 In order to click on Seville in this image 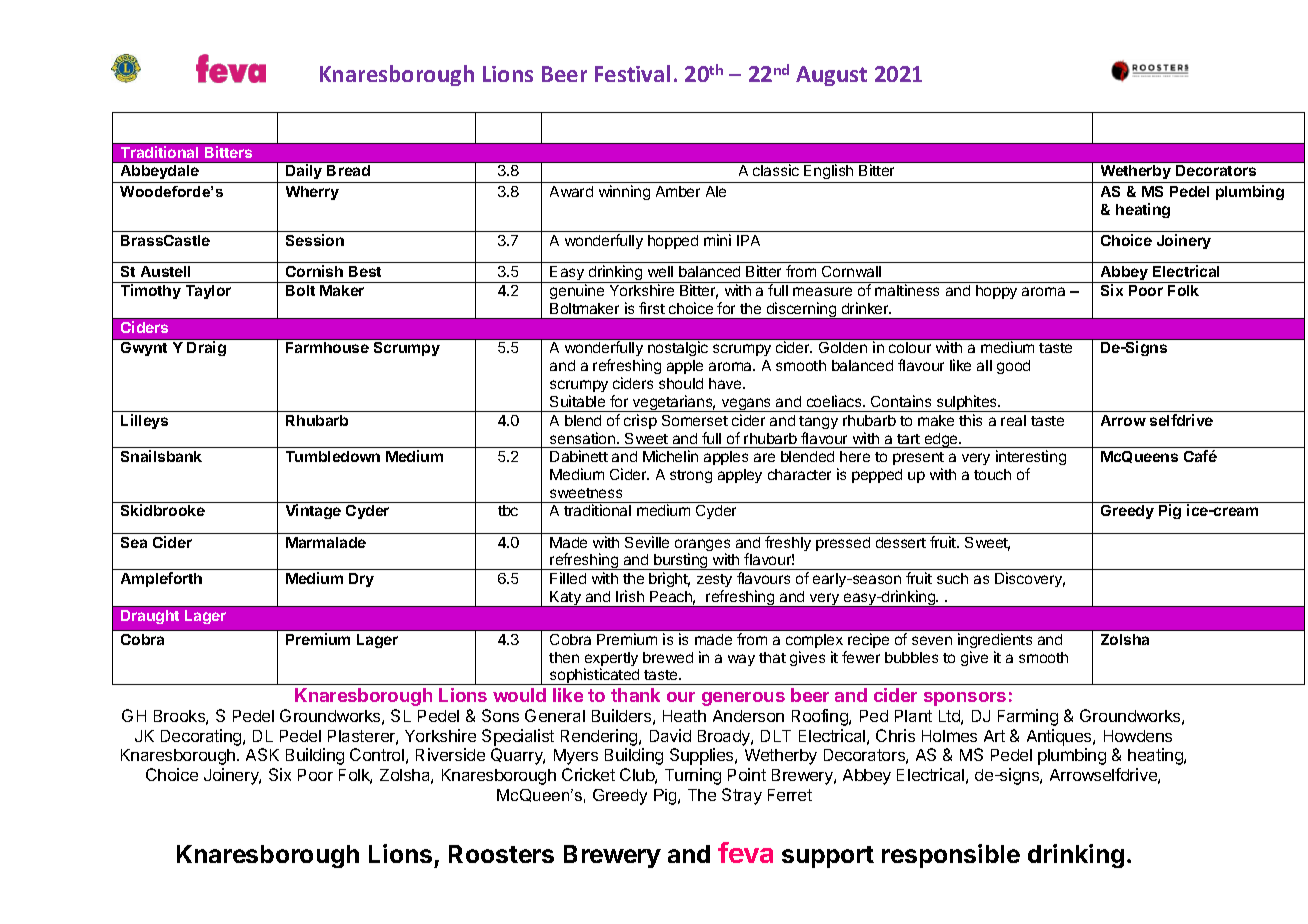, I will do `click(647, 542)`.
